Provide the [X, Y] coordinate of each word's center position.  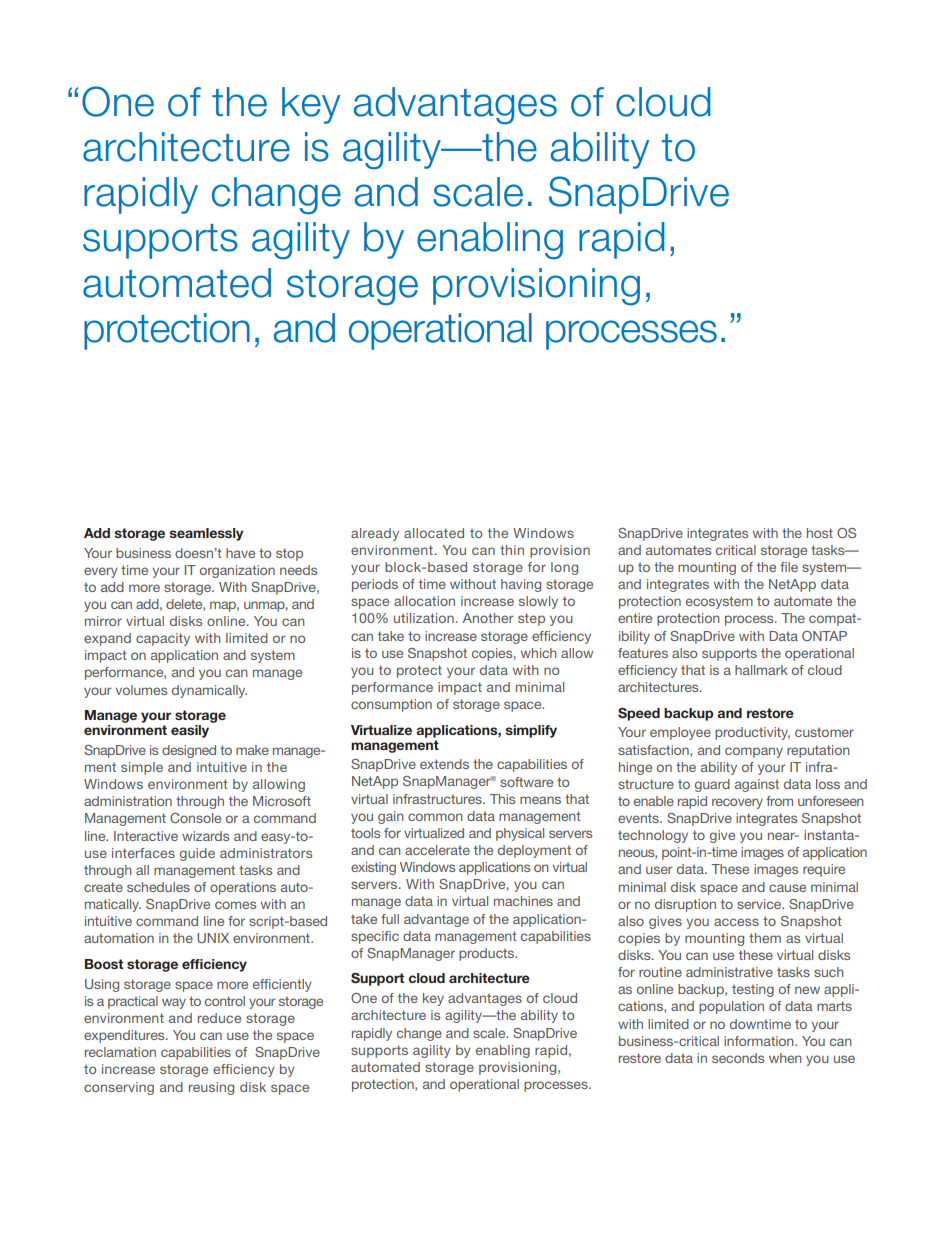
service [760, 904]
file [789, 567]
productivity [752, 733]
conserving [119, 1088]
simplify [531, 731]
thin [512, 550]
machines [523, 901]
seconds [738, 1058]
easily [190, 731]
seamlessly [206, 534]
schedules [158, 887]
